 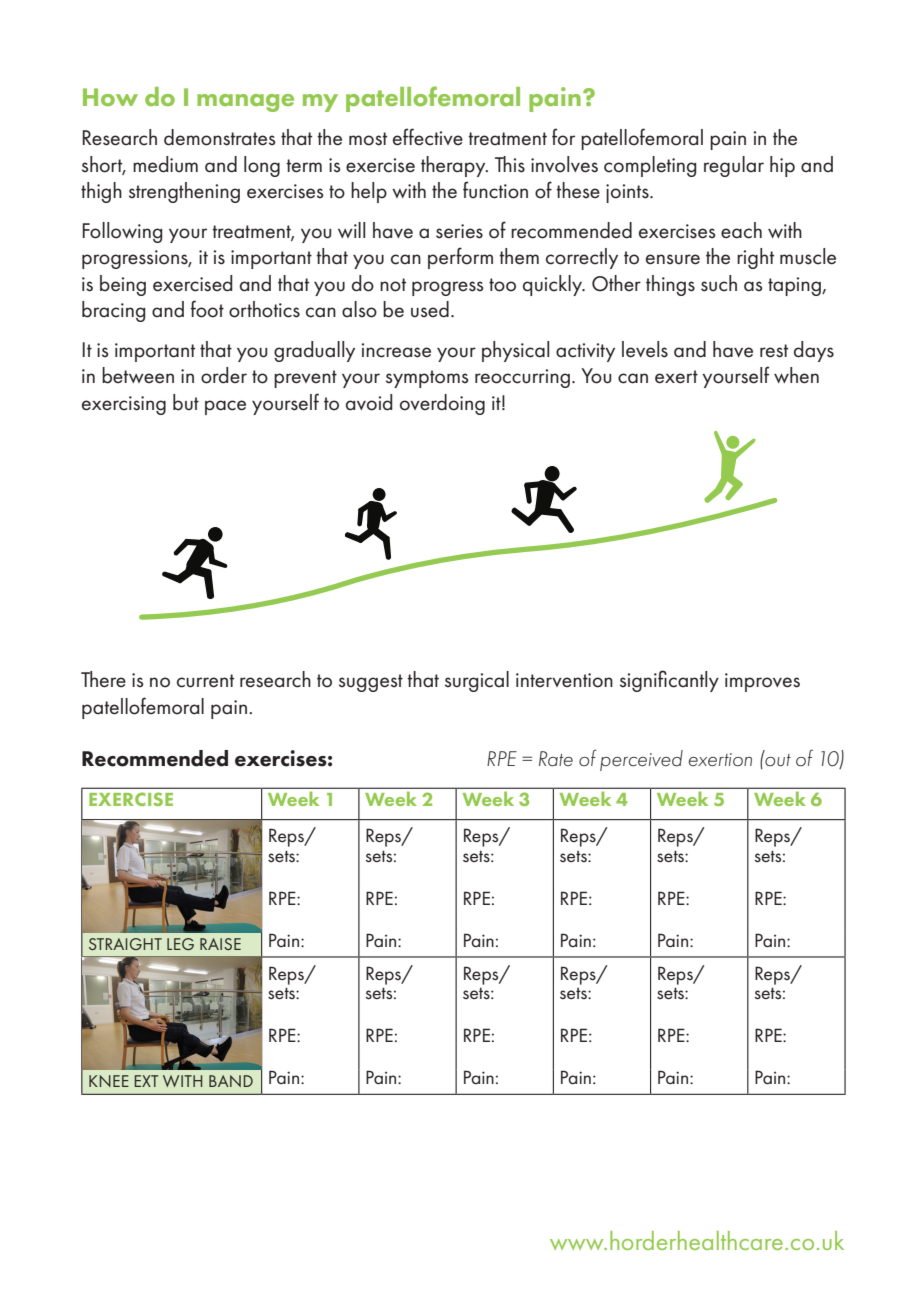 What do you see at coordinates (428, 137) in the screenshot?
I see `effective` at bounding box center [428, 137].
